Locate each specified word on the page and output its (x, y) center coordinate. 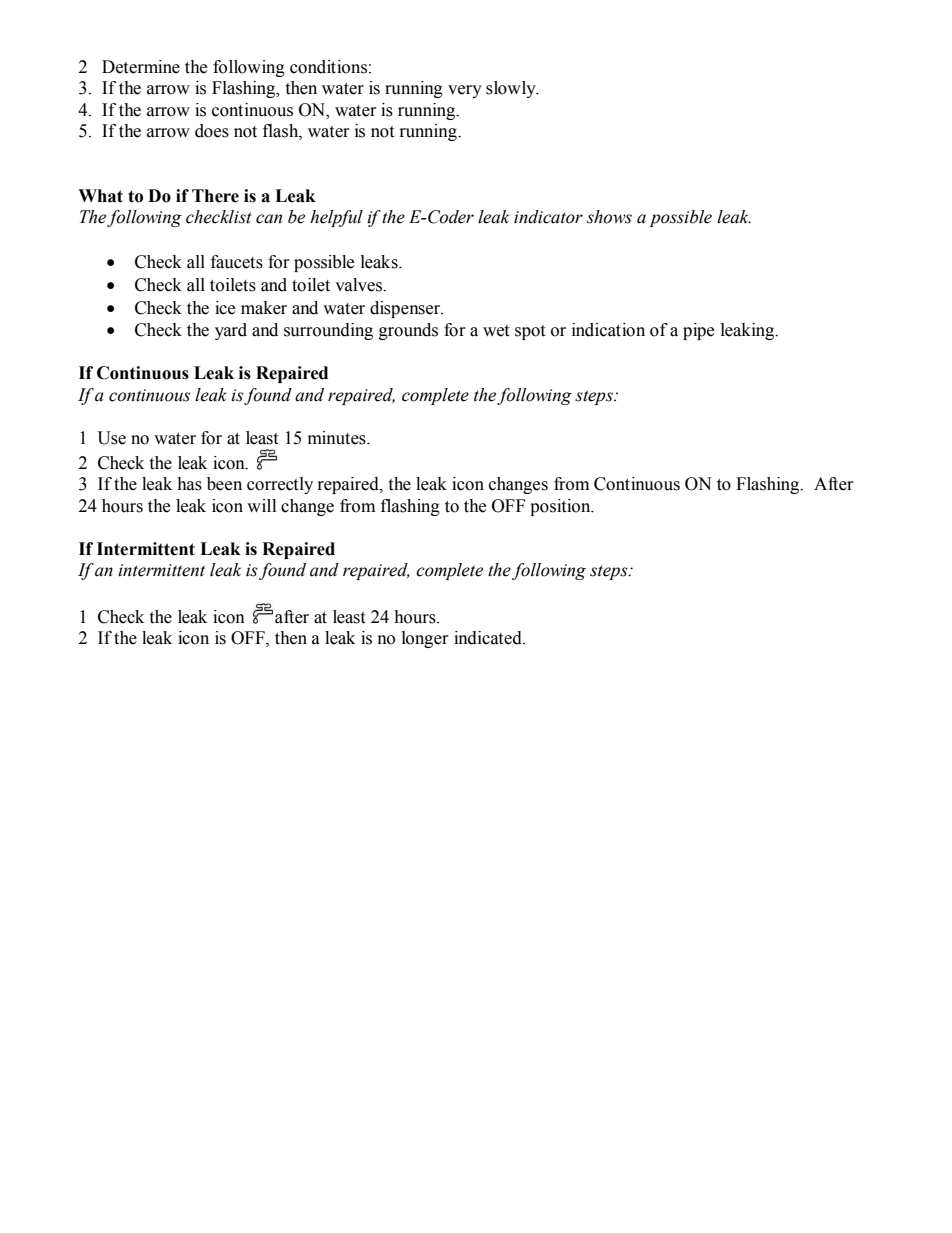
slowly (512, 89)
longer (425, 639)
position (561, 507)
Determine (141, 67)
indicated (489, 638)
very (465, 91)
